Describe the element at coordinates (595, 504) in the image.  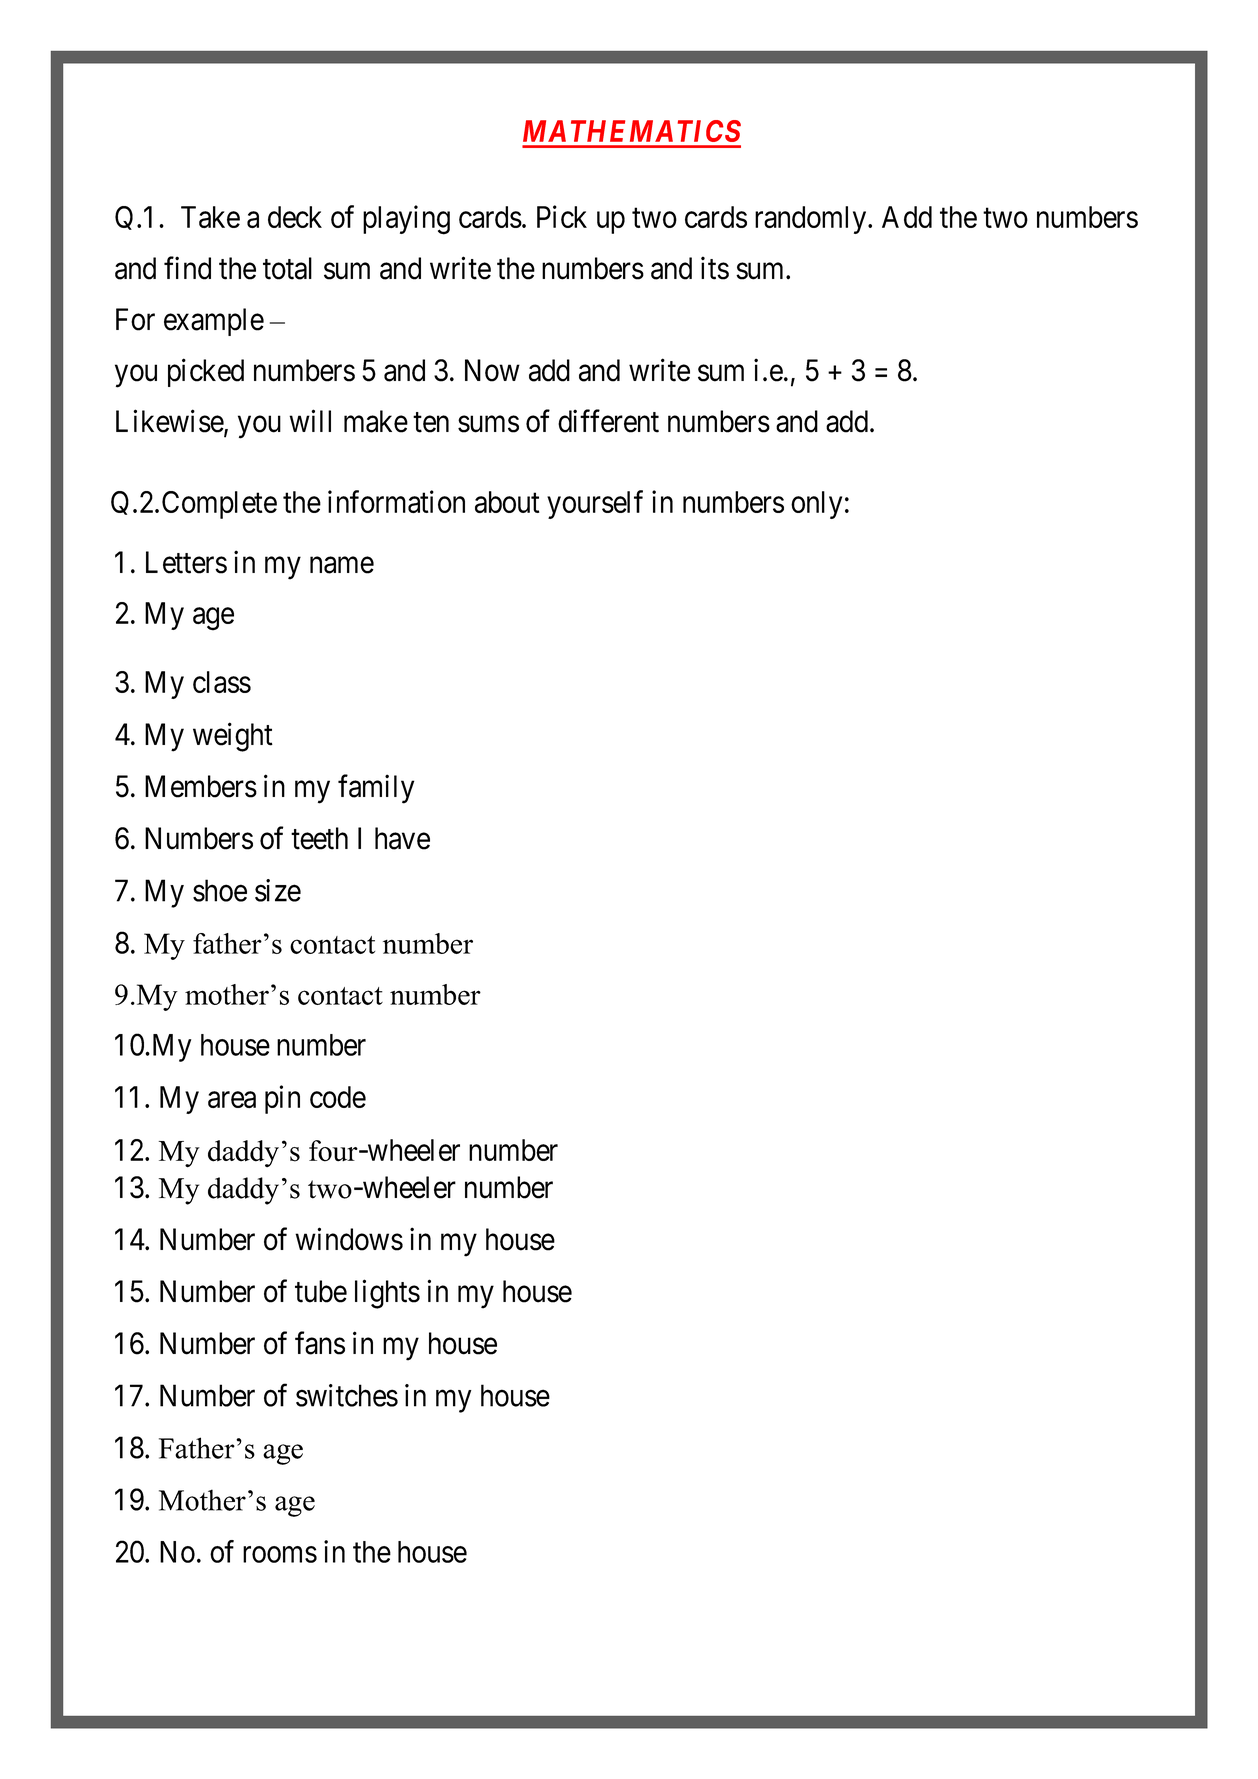
I see `yourself` at that location.
